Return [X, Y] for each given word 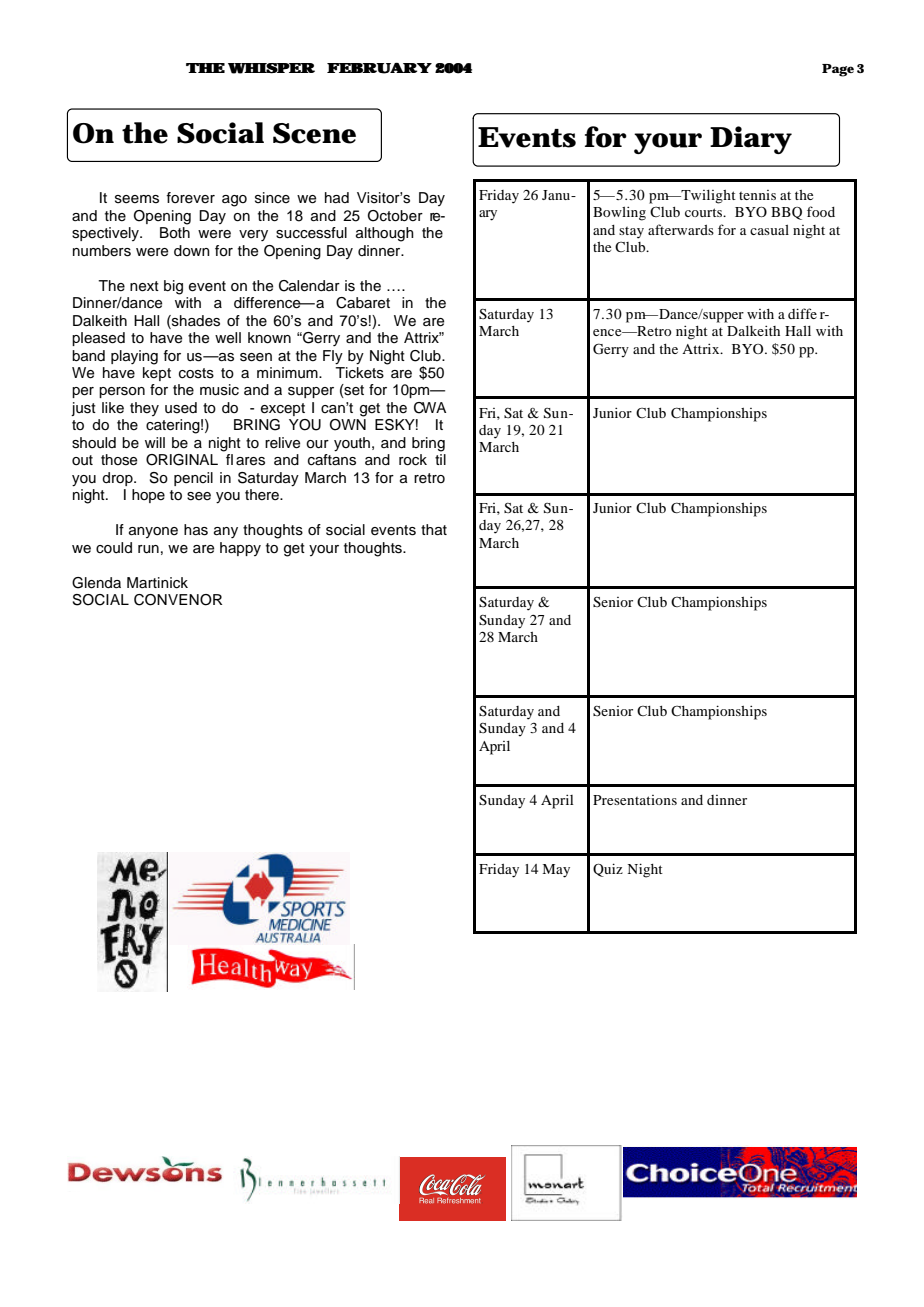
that [434, 530]
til [440, 459]
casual [769, 230]
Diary [751, 140]
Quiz [608, 870]
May [556, 871]
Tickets [359, 373]
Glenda [96, 583]
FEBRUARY [379, 68]
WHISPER [271, 68]
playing [134, 357]
